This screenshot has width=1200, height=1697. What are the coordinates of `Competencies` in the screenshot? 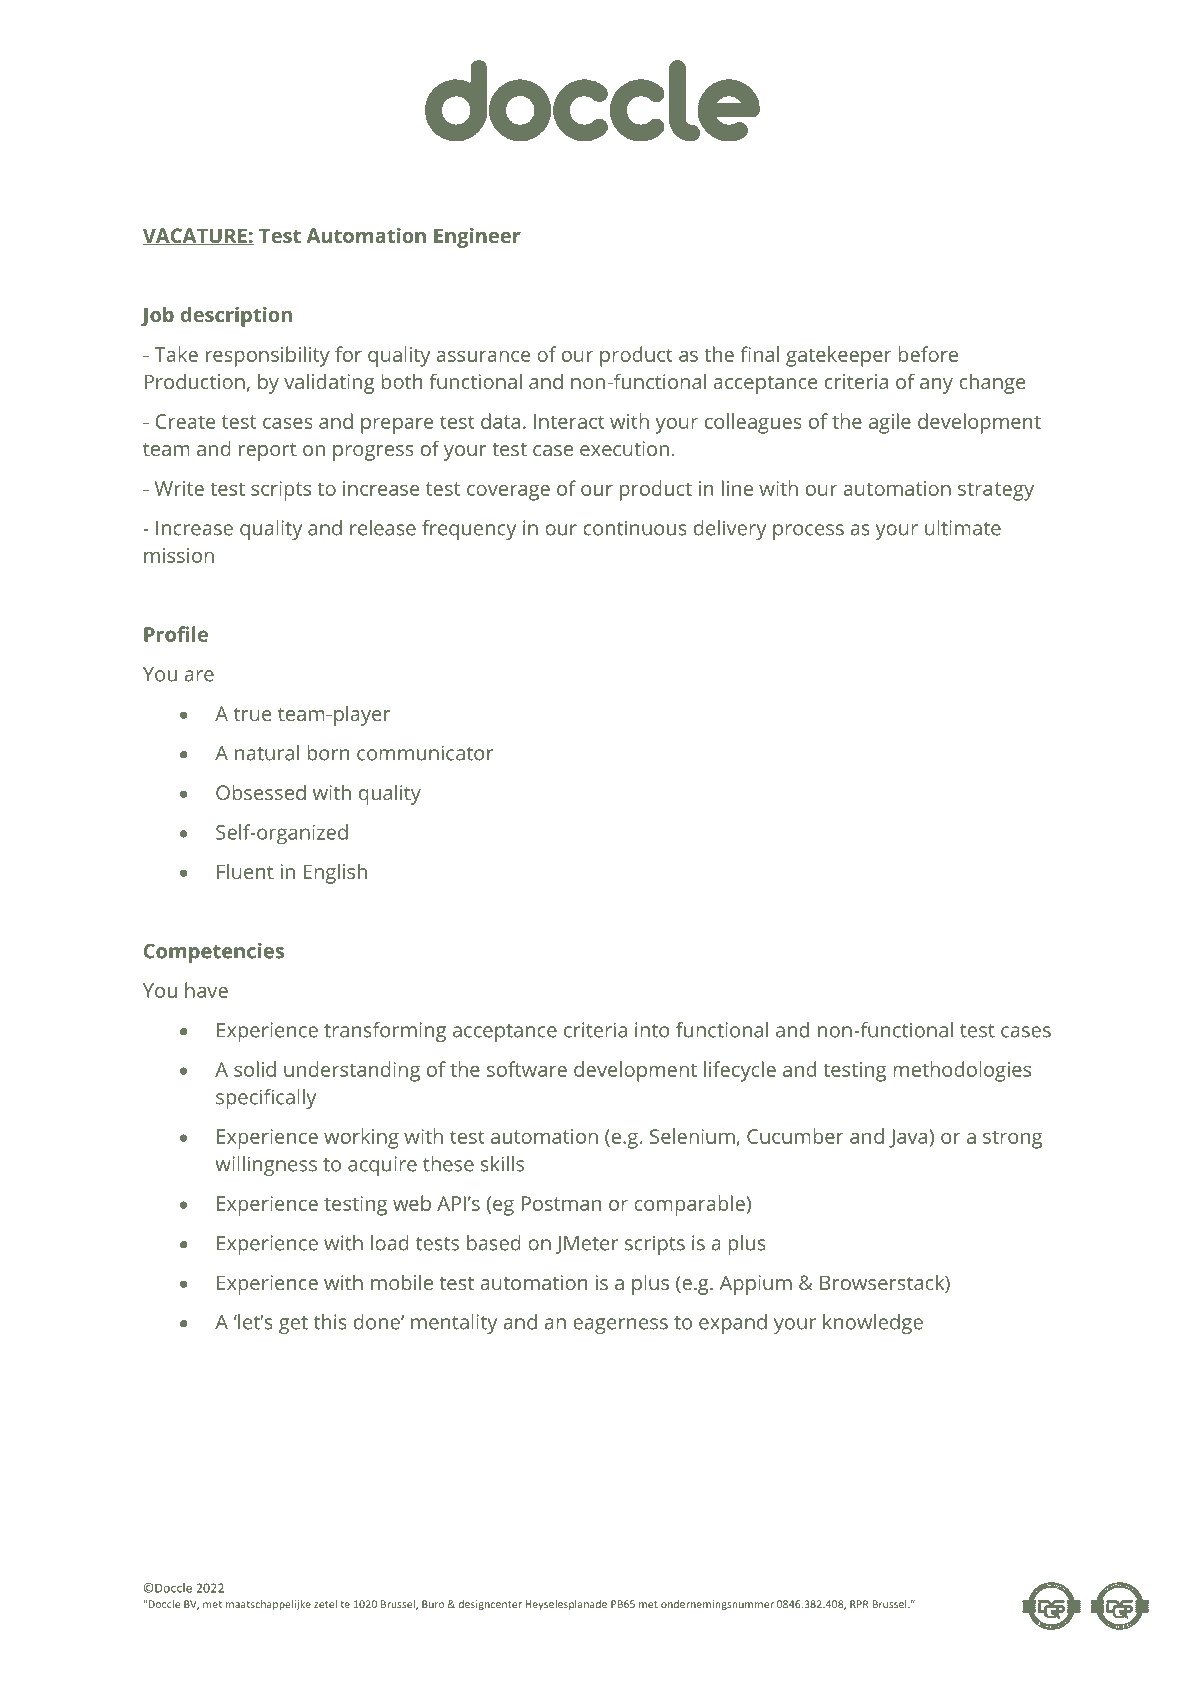 It's located at (214, 953).
